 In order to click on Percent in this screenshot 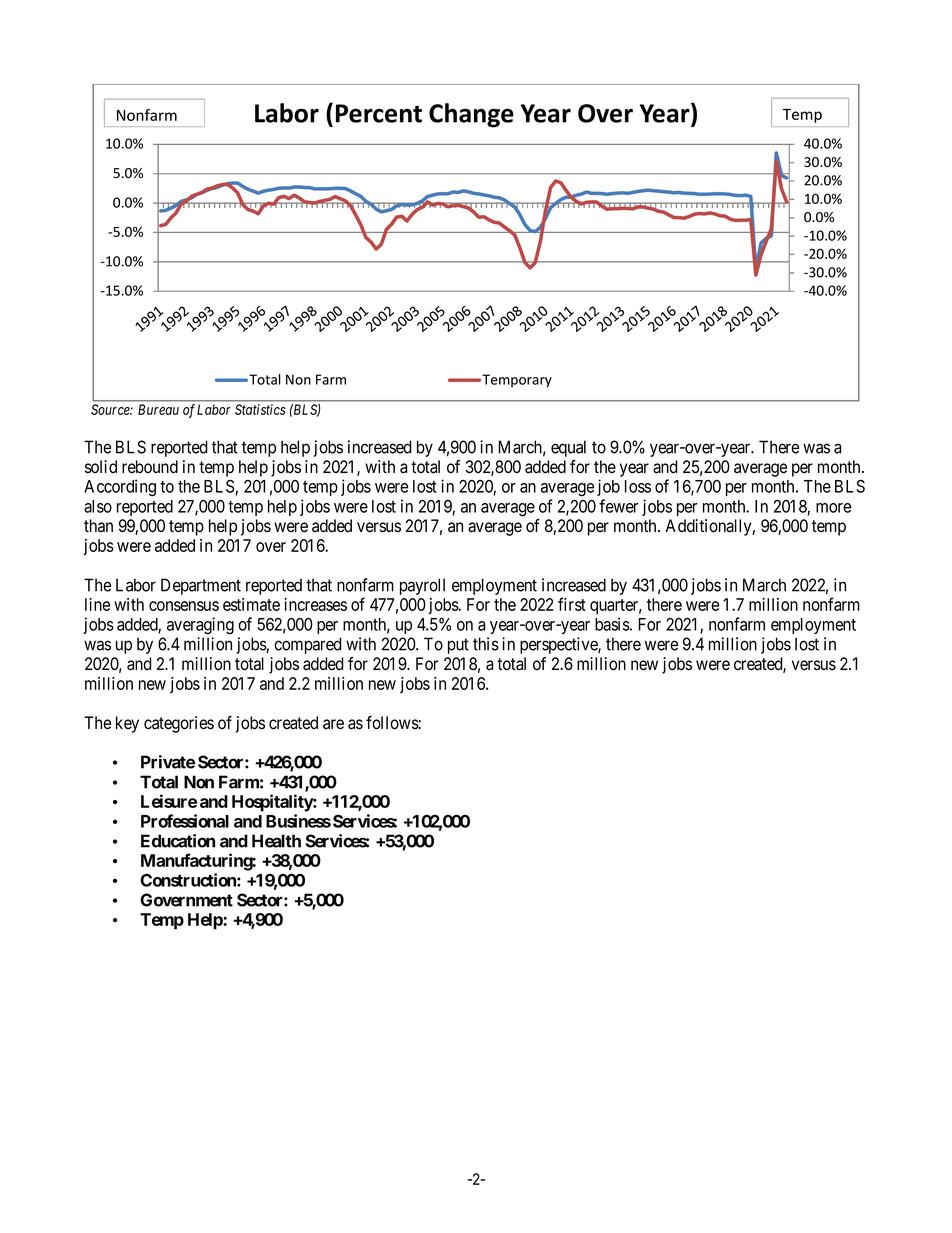, I will do `click(379, 113)`.
